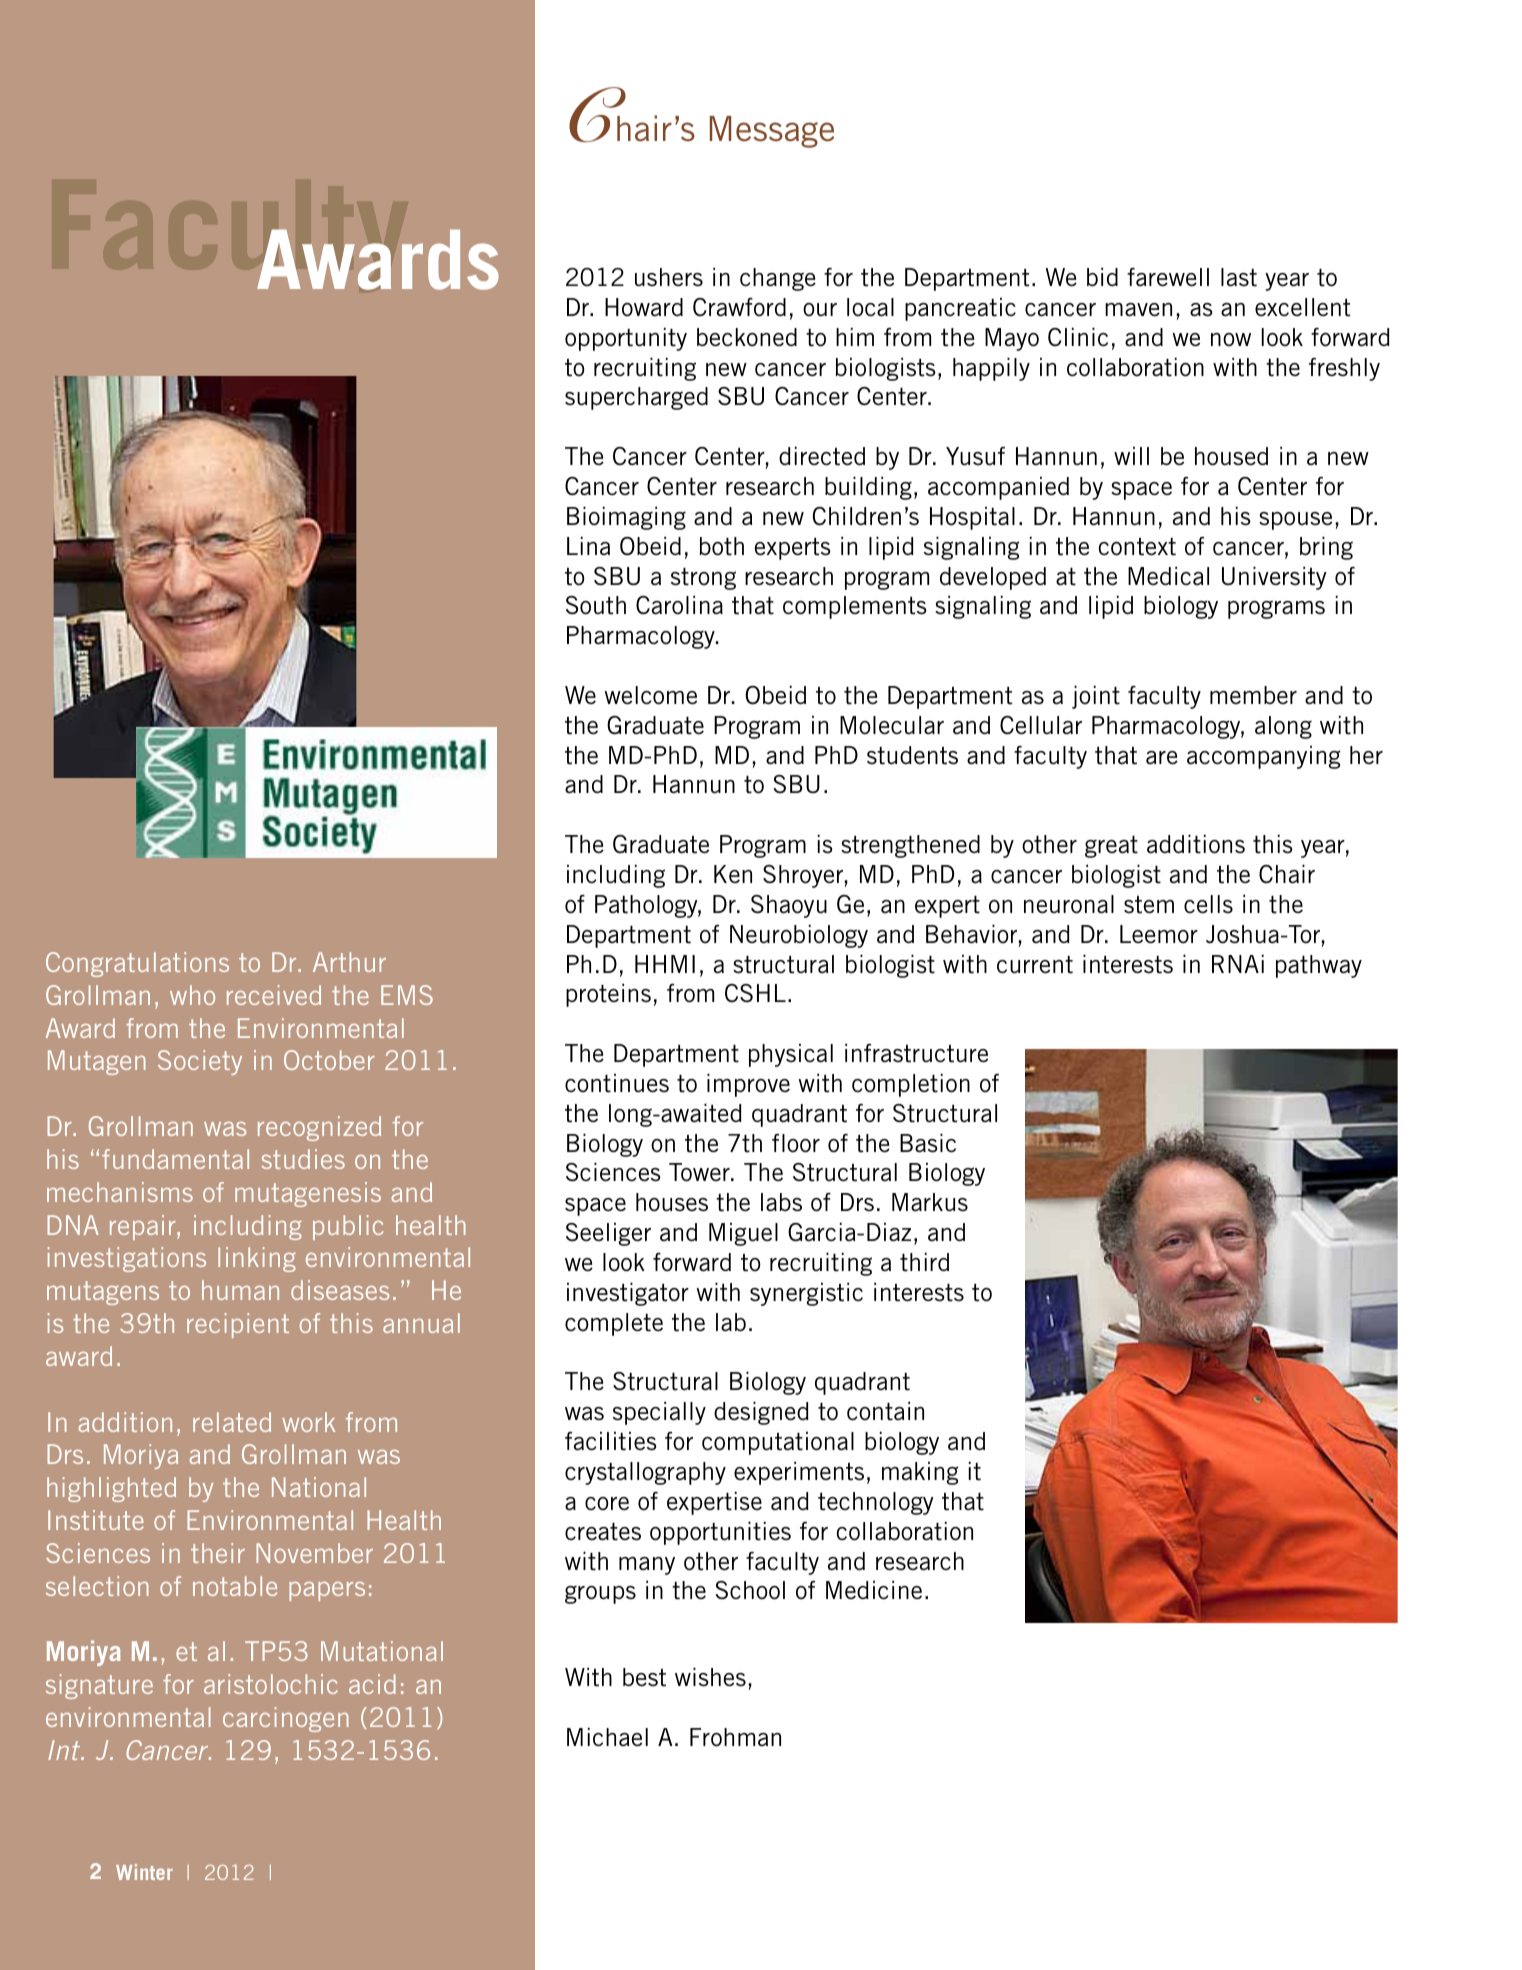 This page has height=1970, width=1522. What do you see at coordinates (665, 964) in the page?
I see `HHMI` at bounding box center [665, 964].
